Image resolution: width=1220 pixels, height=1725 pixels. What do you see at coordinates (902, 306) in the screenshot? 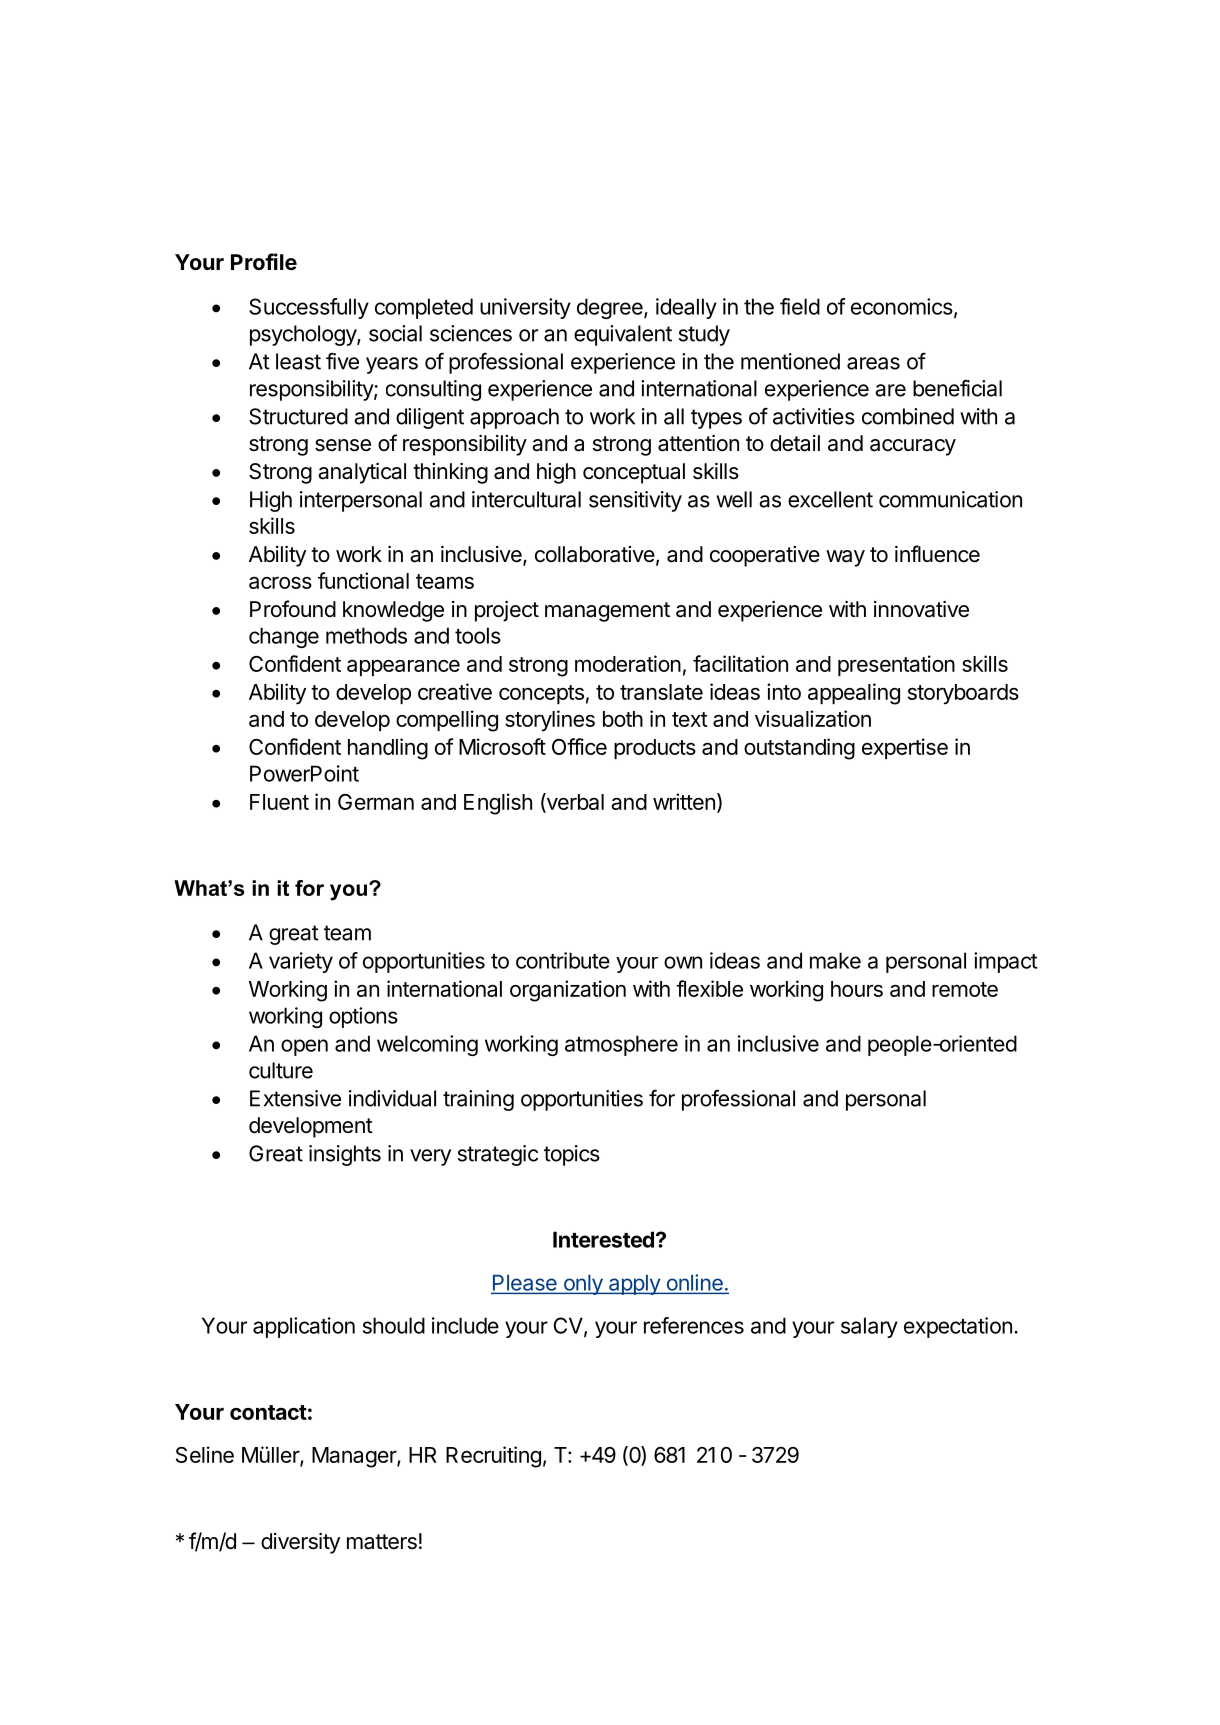
I see `economics` at bounding box center [902, 306].
